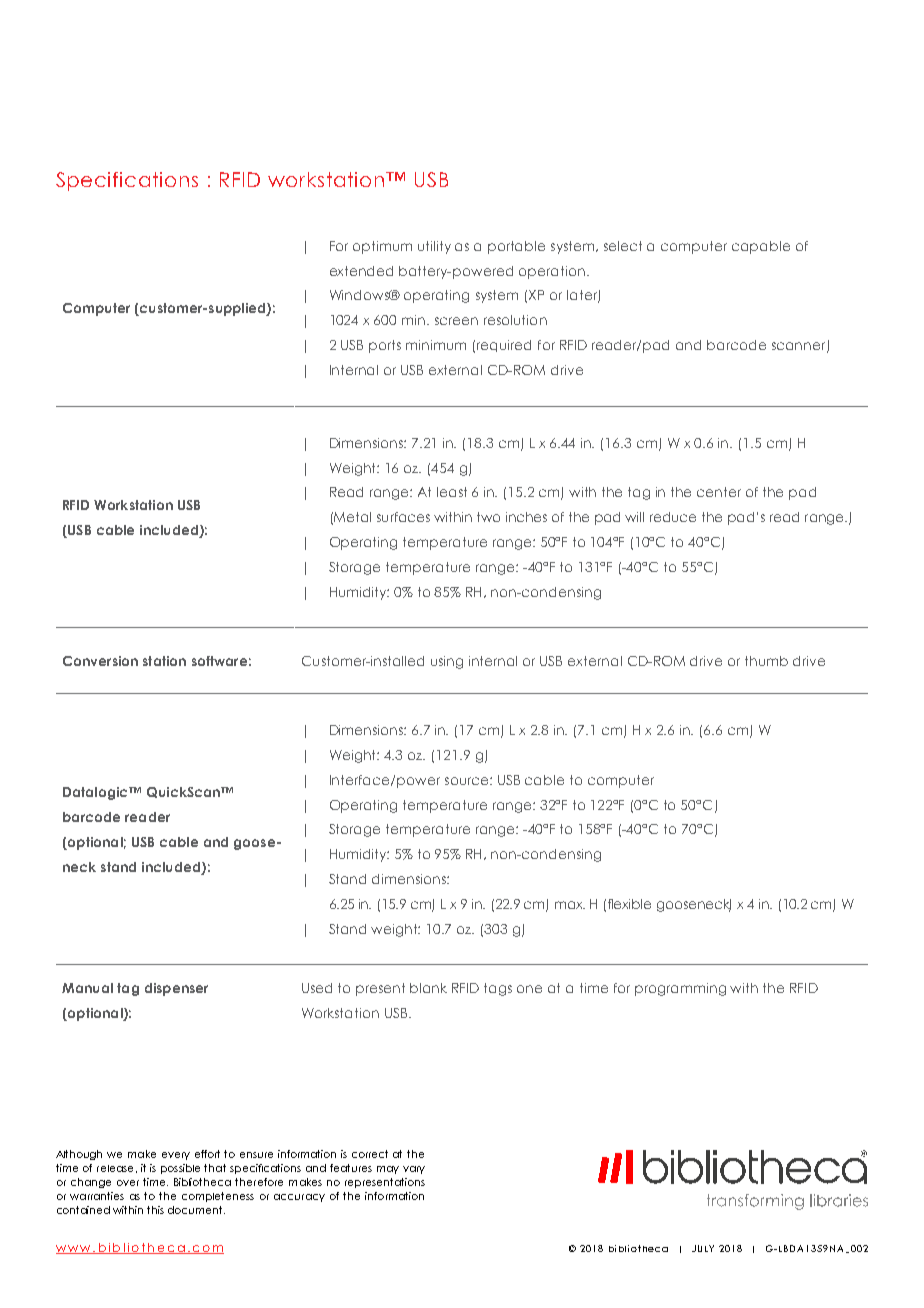  What do you see at coordinates (361, 271) in the screenshot?
I see `extended` at bounding box center [361, 271].
